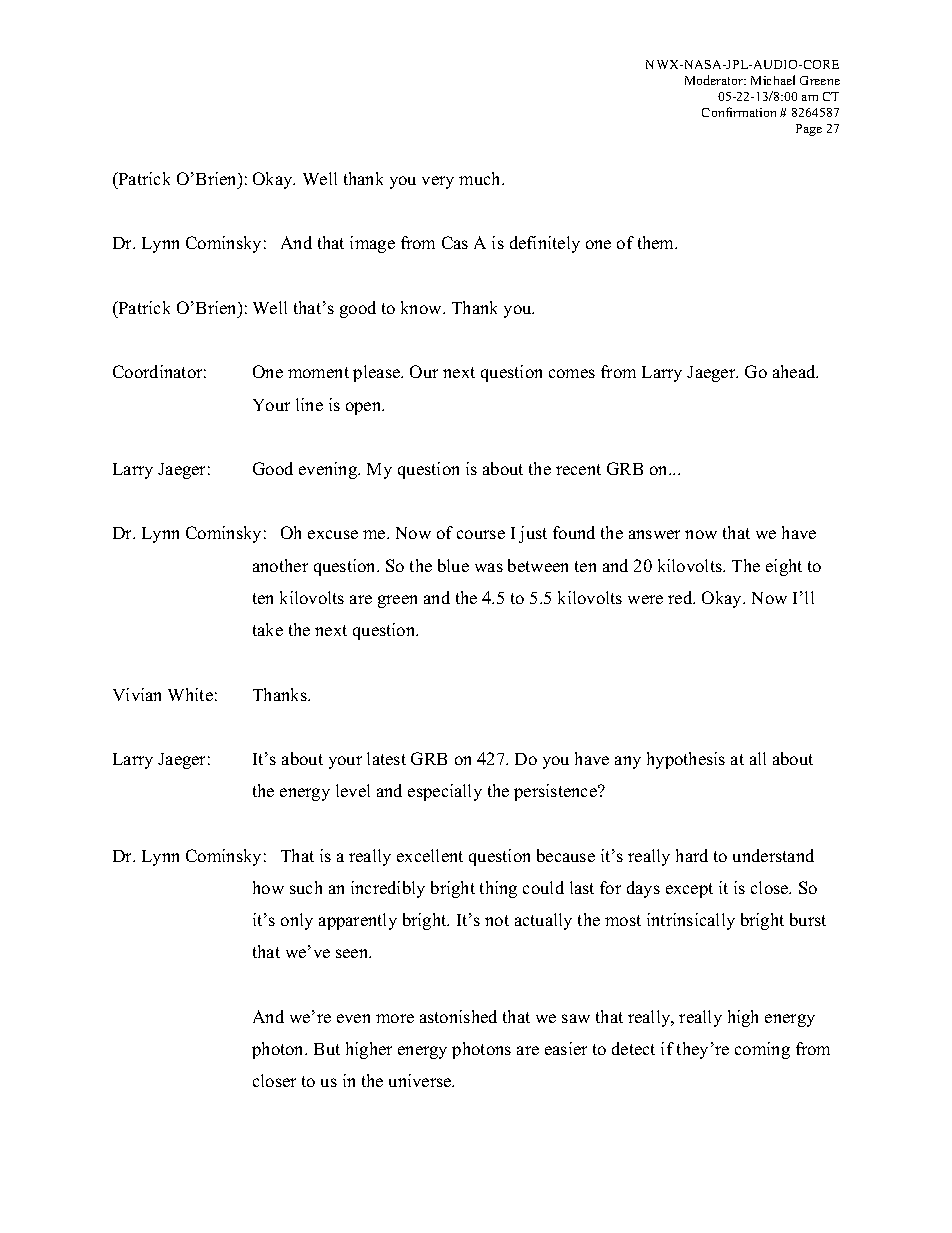 The width and height of the screenshot is (952, 1233). What do you see at coordinates (489, 567) in the screenshot?
I see `was` at bounding box center [489, 567].
